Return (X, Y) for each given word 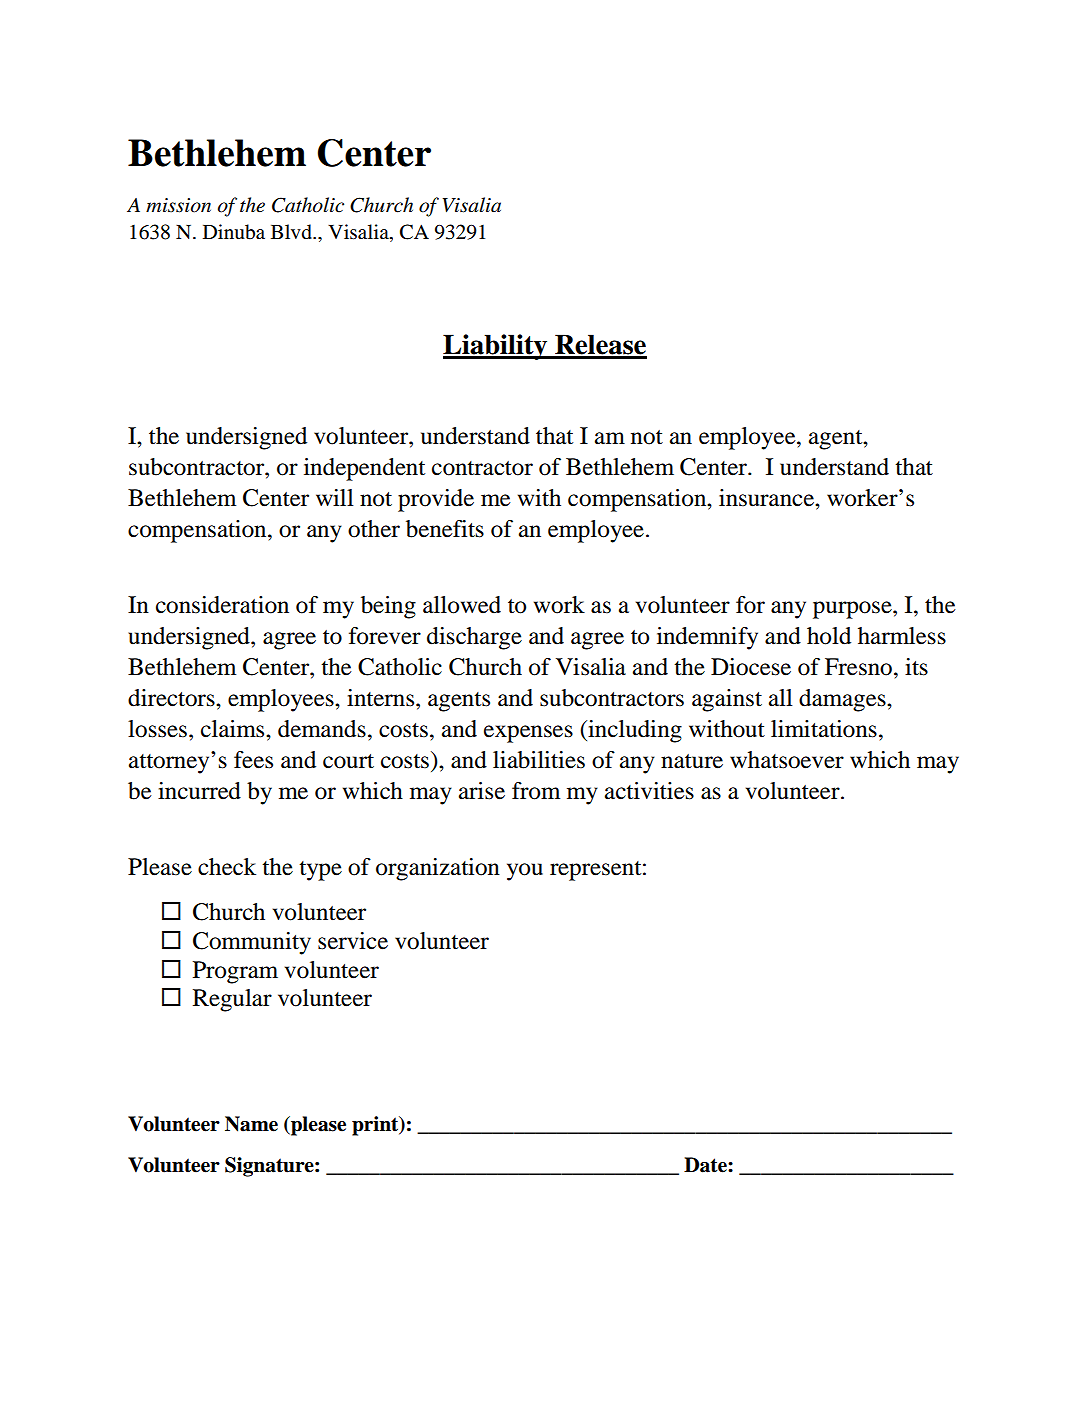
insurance (767, 498)
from (536, 791)
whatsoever (787, 760)
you (525, 872)
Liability (496, 347)
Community (252, 943)
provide (436, 500)
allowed (462, 605)
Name (251, 1124)
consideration (222, 605)
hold (829, 636)
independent (364, 469)
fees (253, 760)
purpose (853, 610)
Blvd (292, 232)
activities (649, 791)
